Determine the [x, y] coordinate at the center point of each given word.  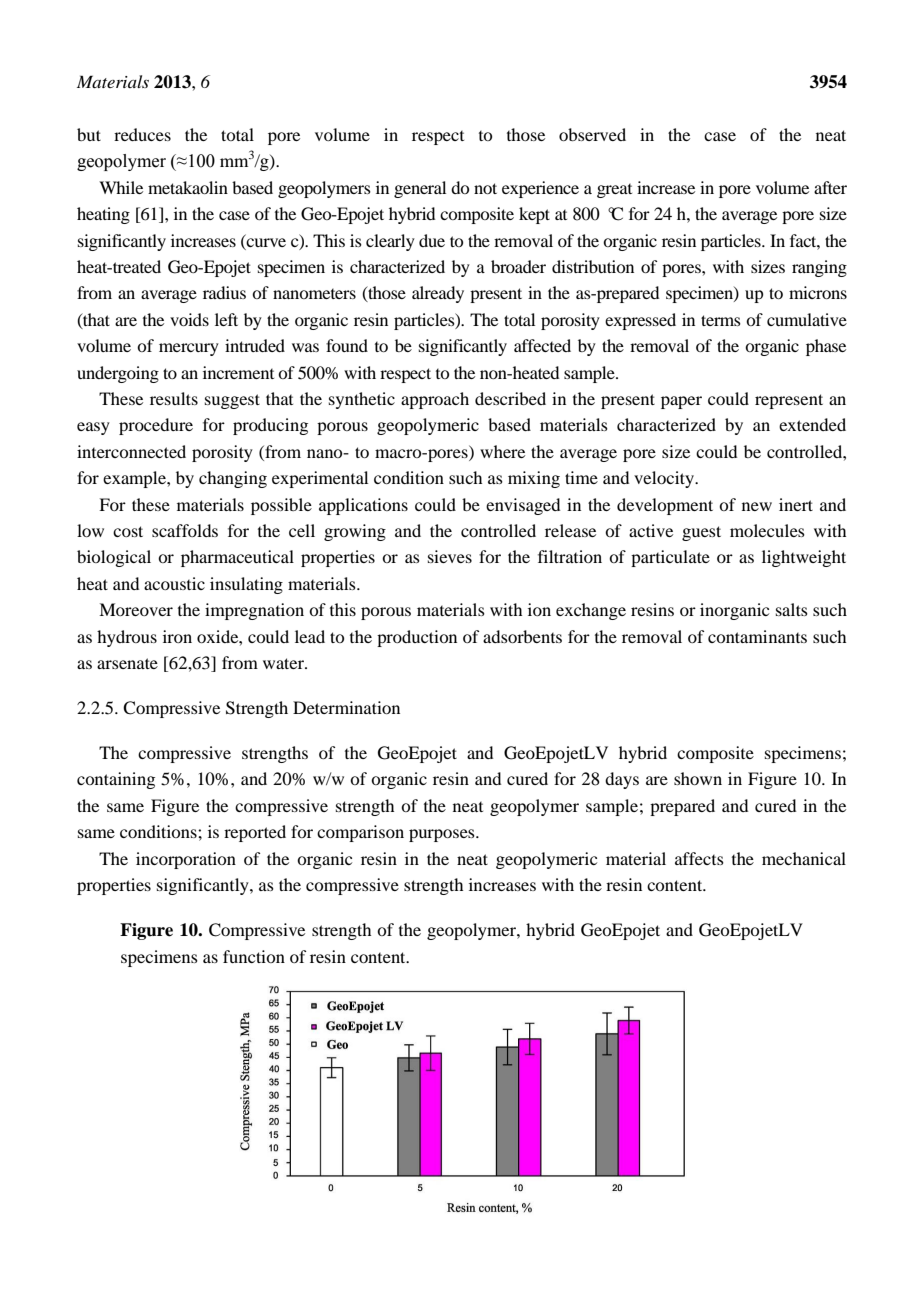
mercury [189, 349]
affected [542, 345]
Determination [346, 707]
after [830, 187]
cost [128, 531]
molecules [767, 530]
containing [116, 780]
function [254, 956]
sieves [450, 556]
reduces [142, 134]
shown [698, 778]
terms [721, 320]
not [485, 188]
